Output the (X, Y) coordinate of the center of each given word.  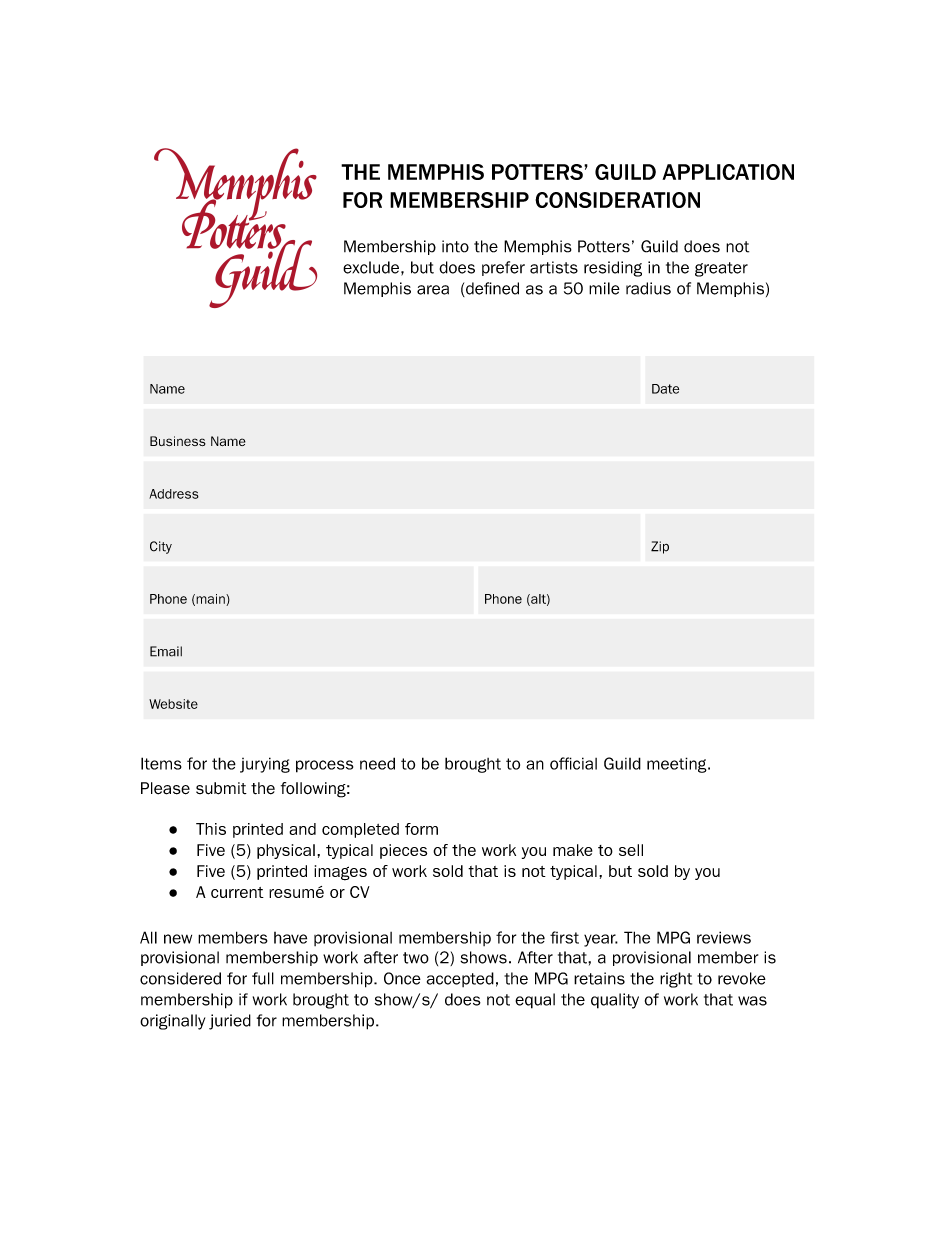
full (263, 978)
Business (178, 441)
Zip (660, 547)
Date (665, 389)
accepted (460, 979)
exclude (371, 267)
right (676, 980)
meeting (678, 765)
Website (173, 704)
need (377, 763)
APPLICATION (728, 172)
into (455, 246)
